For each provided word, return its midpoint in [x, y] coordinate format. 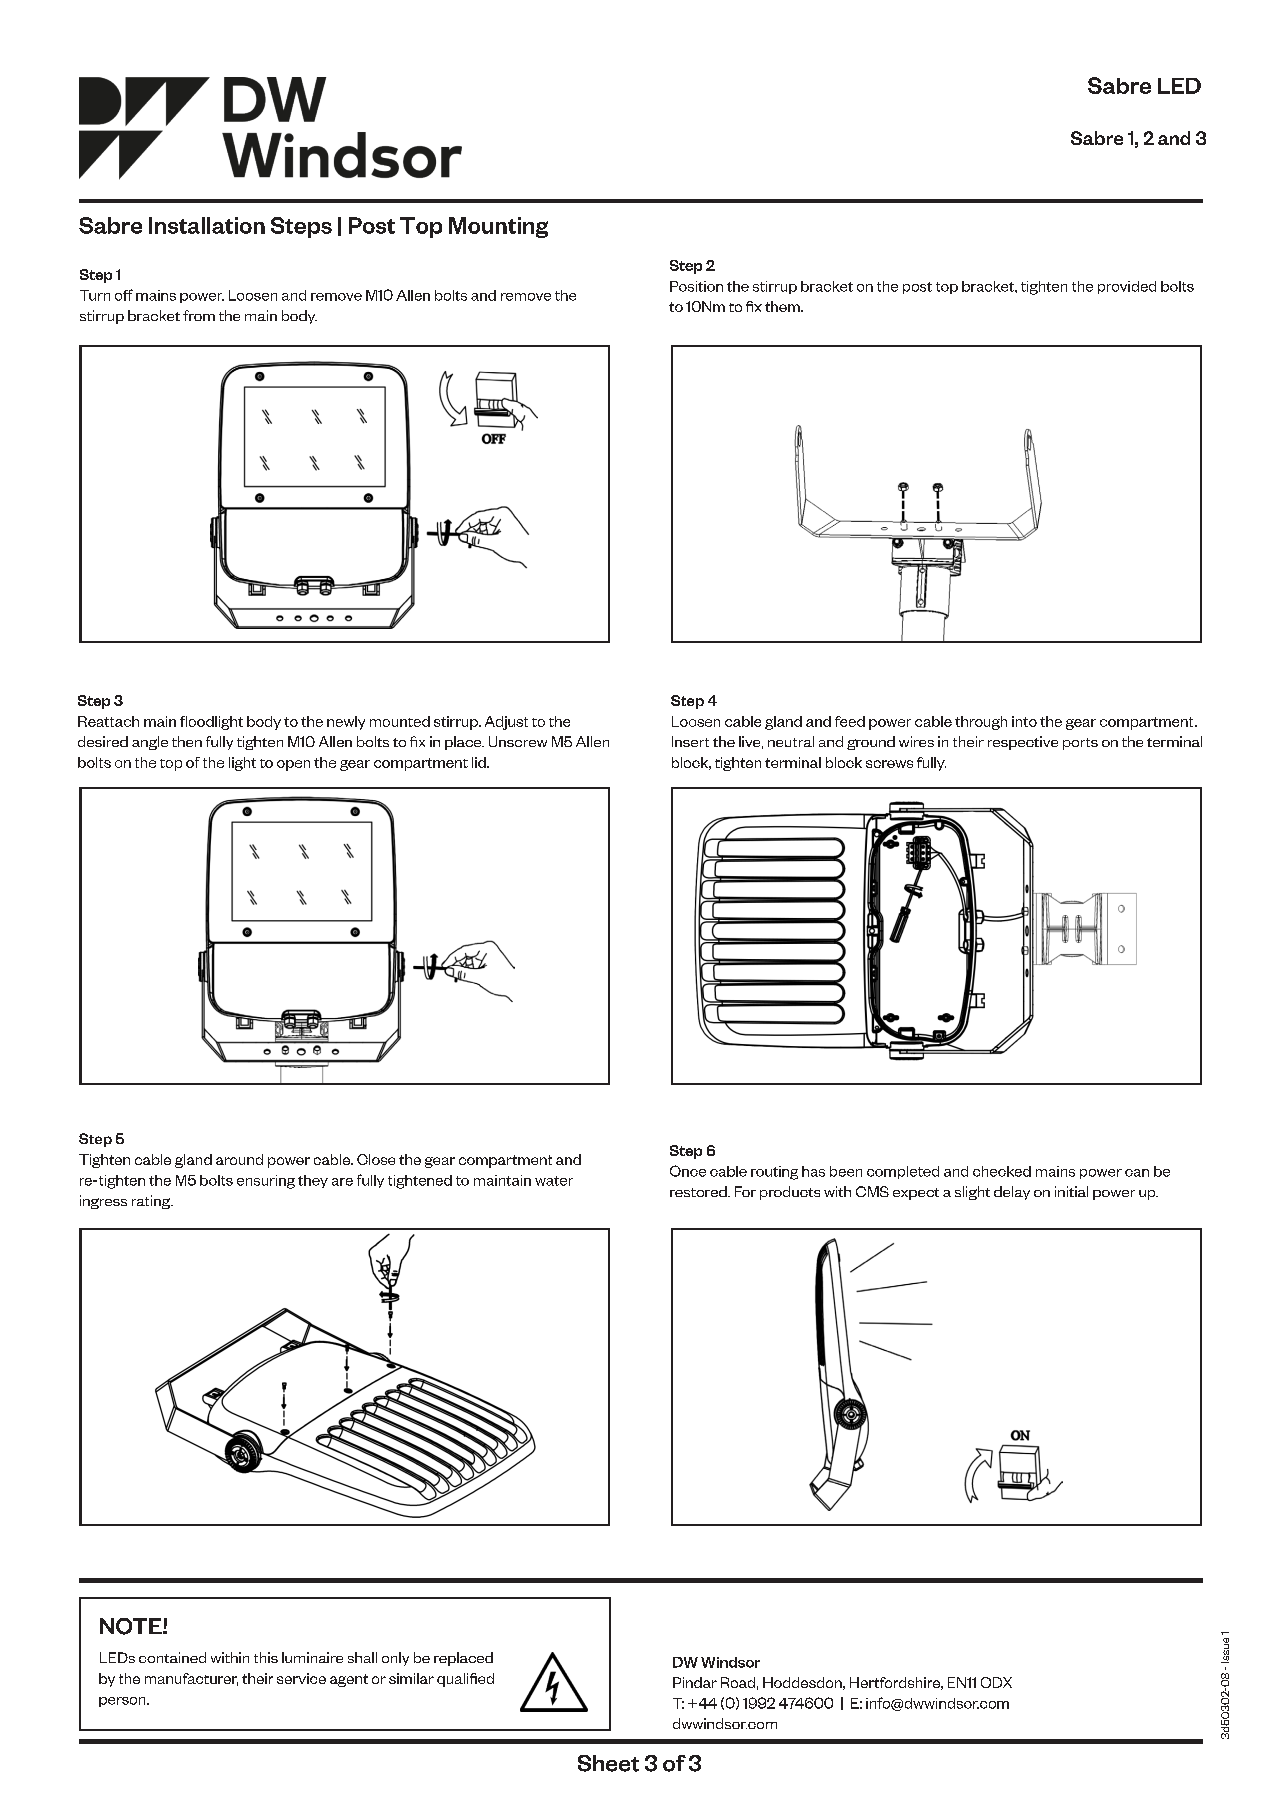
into [1024, 721]
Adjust [506, 723]
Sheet [608, 1763]
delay [1012, 1193]
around [239, 1159]
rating [152, 1202]
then [187, 741]
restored [699, 1191]
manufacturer [191, 1679]
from [199, 315]
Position [696, 286]
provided [1127, 287]
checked [1002, 1171]
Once [688, 1171]
